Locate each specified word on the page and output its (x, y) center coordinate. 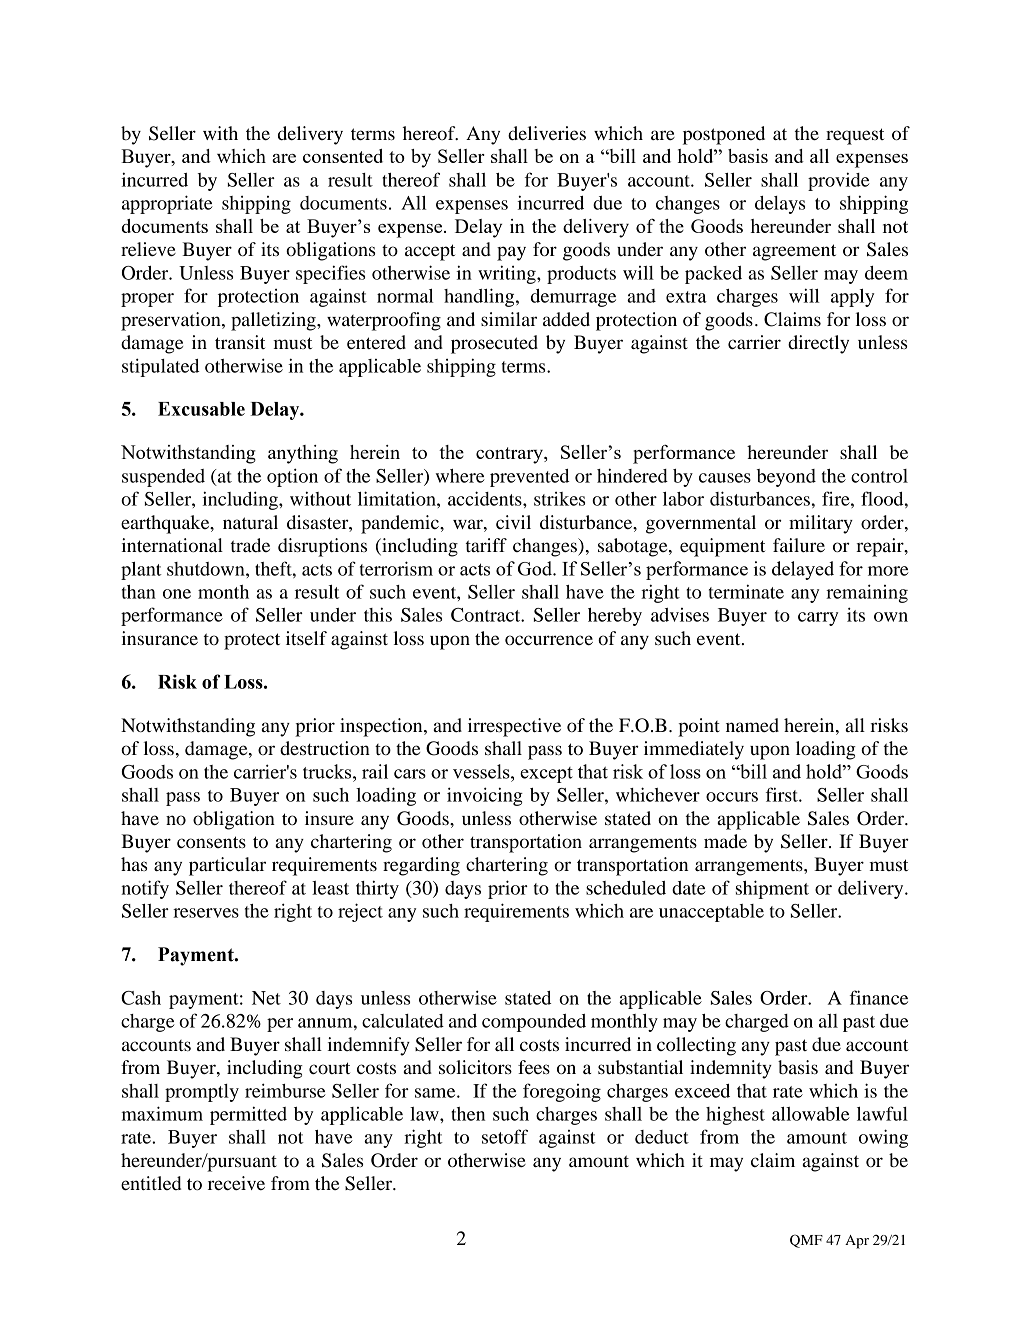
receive (236, 1183)
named (752, 725)
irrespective (514, 727)
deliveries (547, 133)
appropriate (167, 204)
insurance (160, 638)
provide (839, 181)
